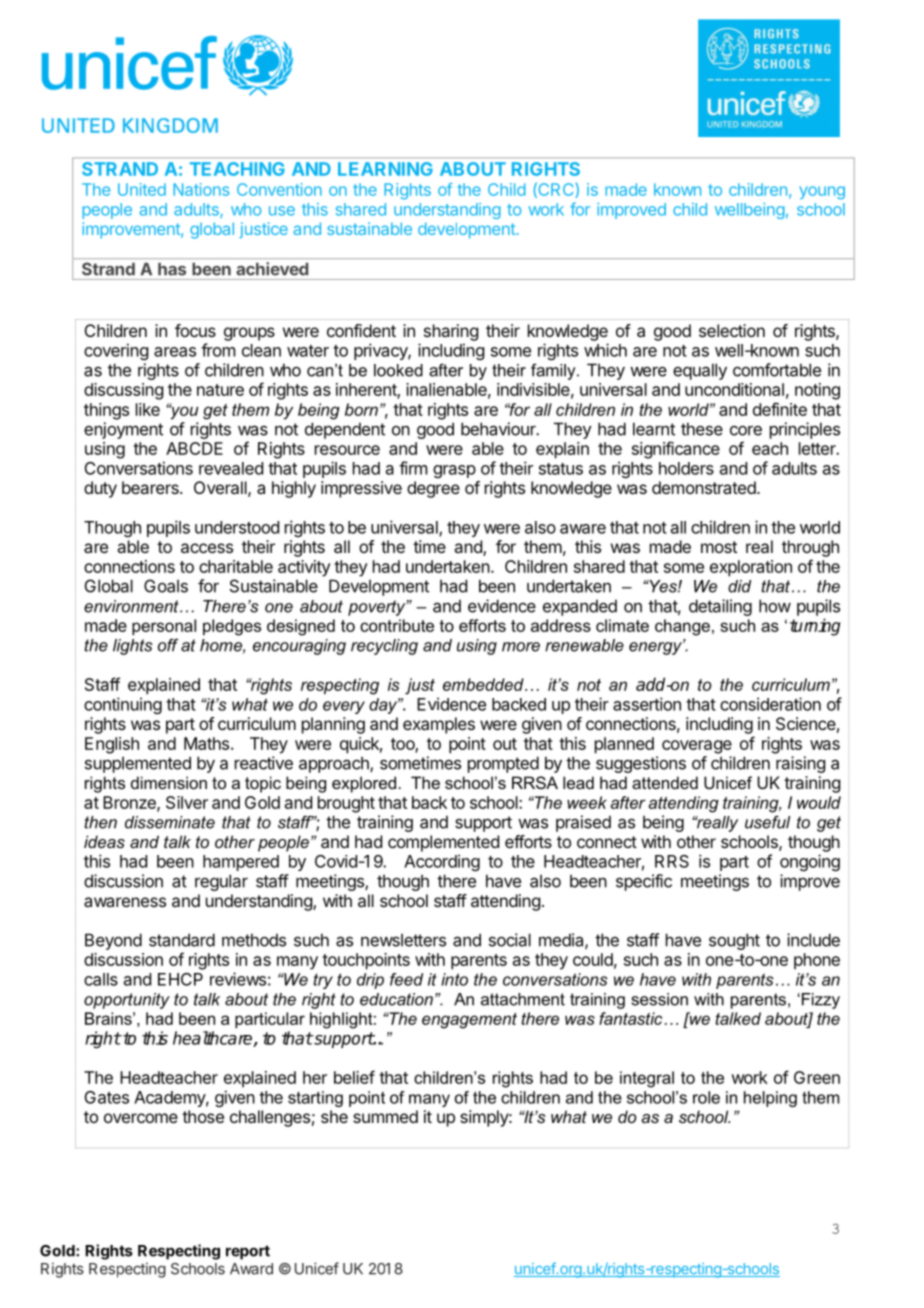  I want to click on report, so click(248, 1252).
